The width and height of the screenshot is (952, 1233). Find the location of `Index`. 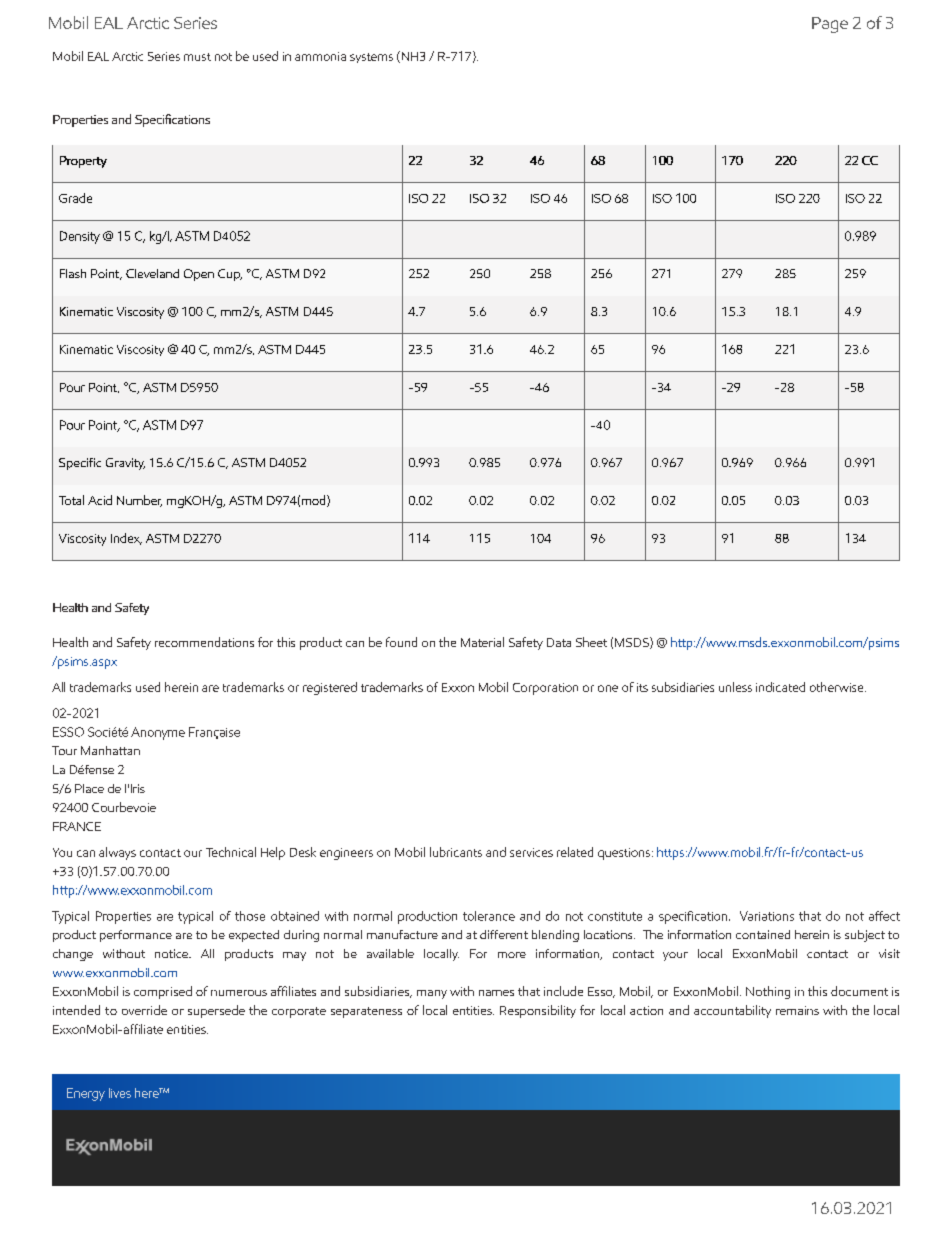

Index is located at coordinates (126, 539).
